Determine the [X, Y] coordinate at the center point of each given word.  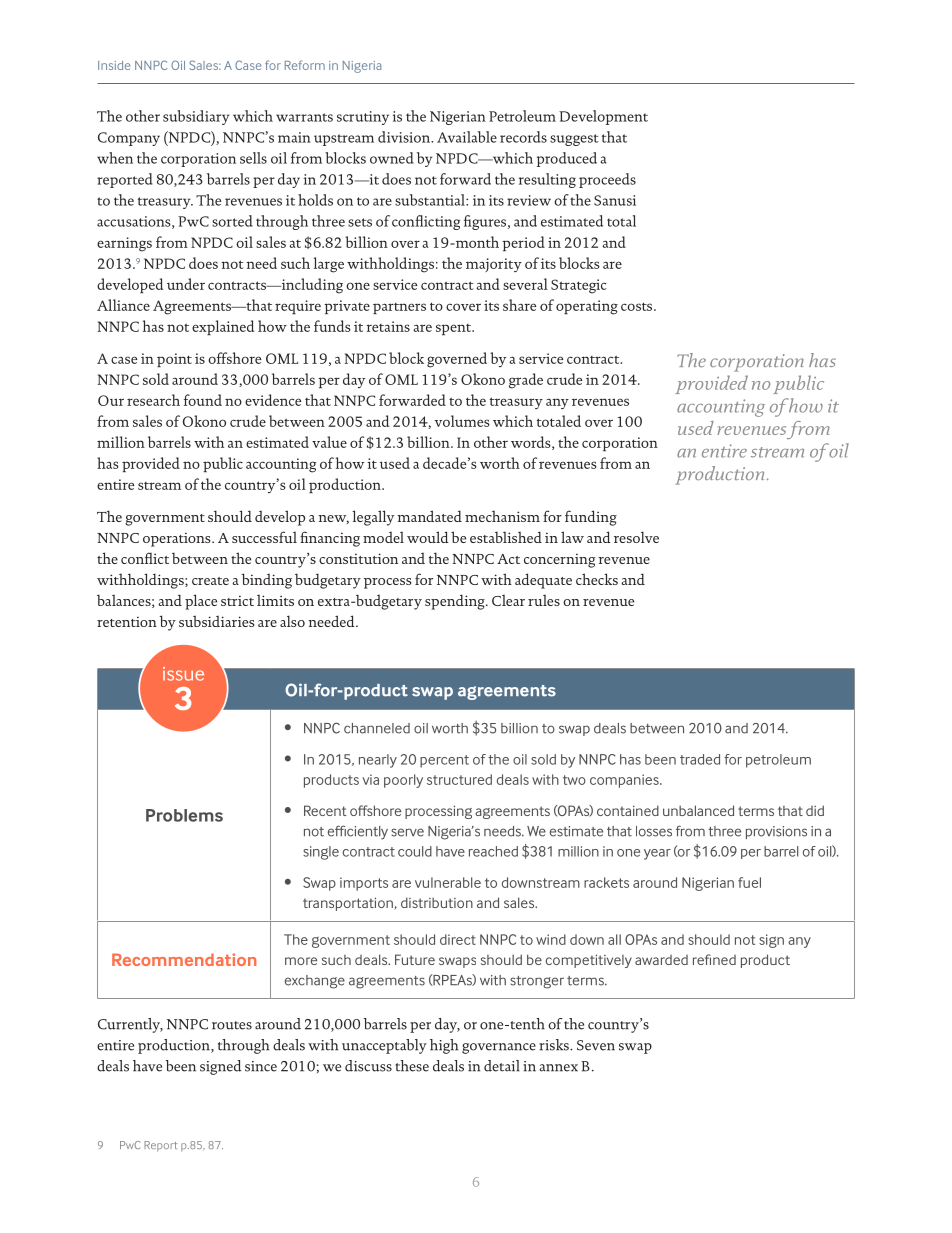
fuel [749, 882]
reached [493, 851]
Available [467, 137]
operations [178, 539]
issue [183, 674]
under [186, 284]
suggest [574, 140]
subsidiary [196, 117]
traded [700, 759]
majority [494, 265]
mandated [429, 516]
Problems [184, 815]
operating [587, 307]
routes [232, 1025]
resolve [636, 537]
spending [456, 602]
